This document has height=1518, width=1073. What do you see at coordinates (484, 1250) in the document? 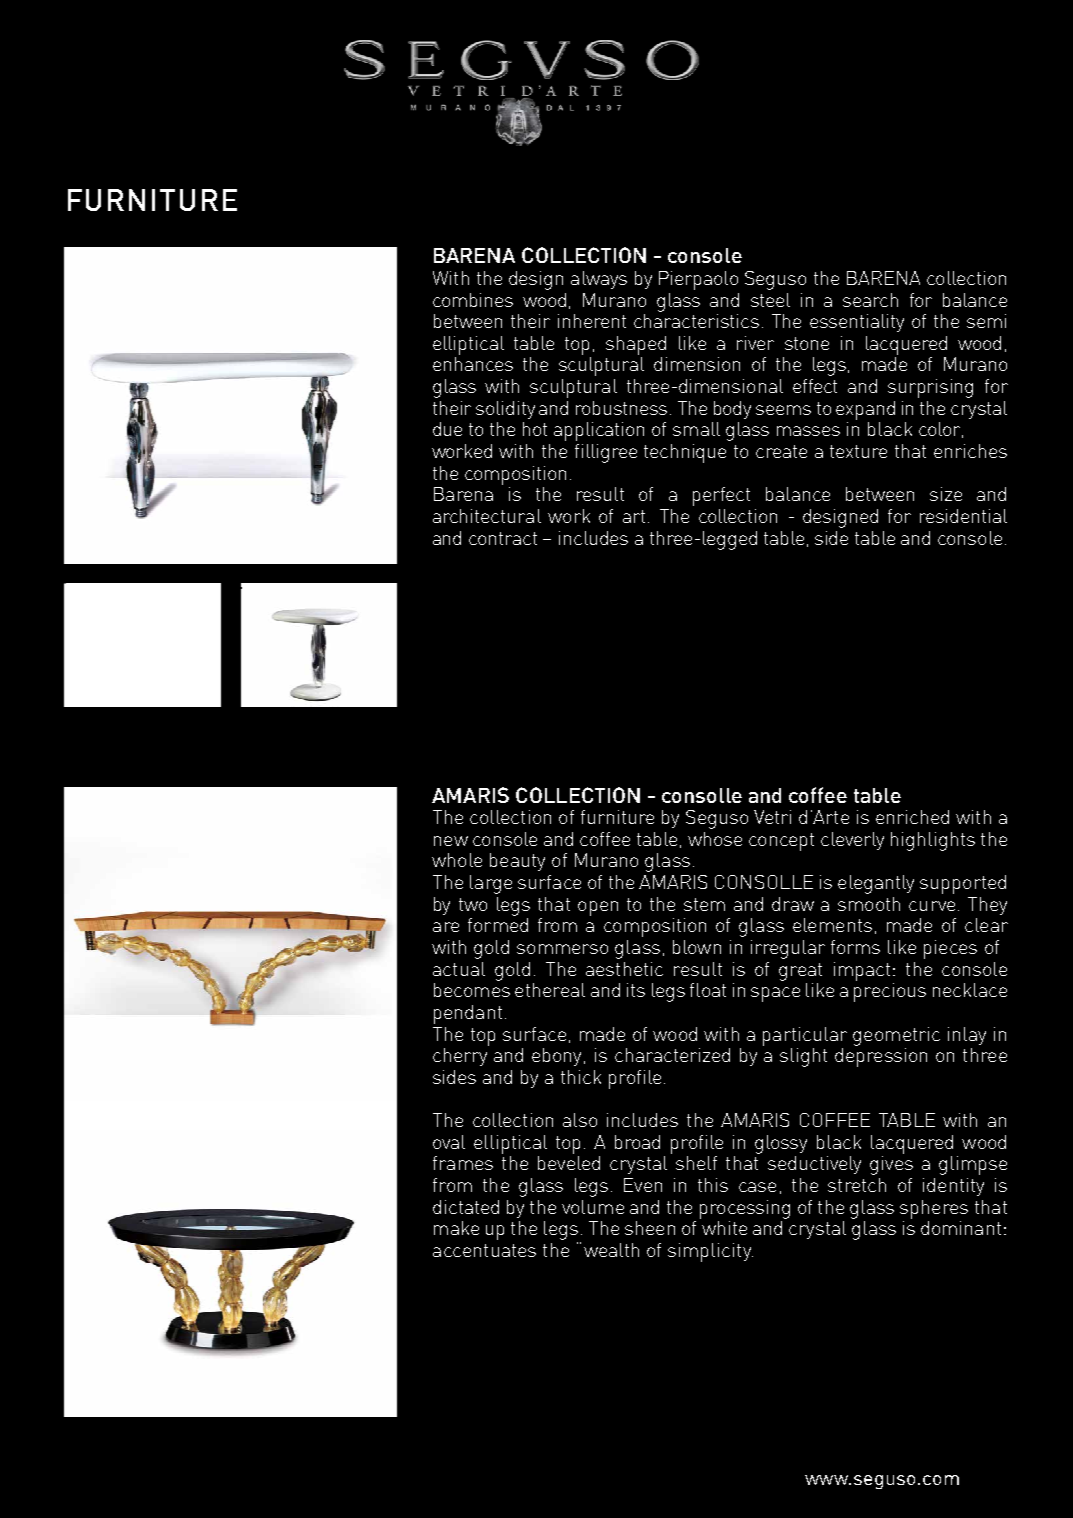
I see `accentuates` at bounding box center [484, 1250].
